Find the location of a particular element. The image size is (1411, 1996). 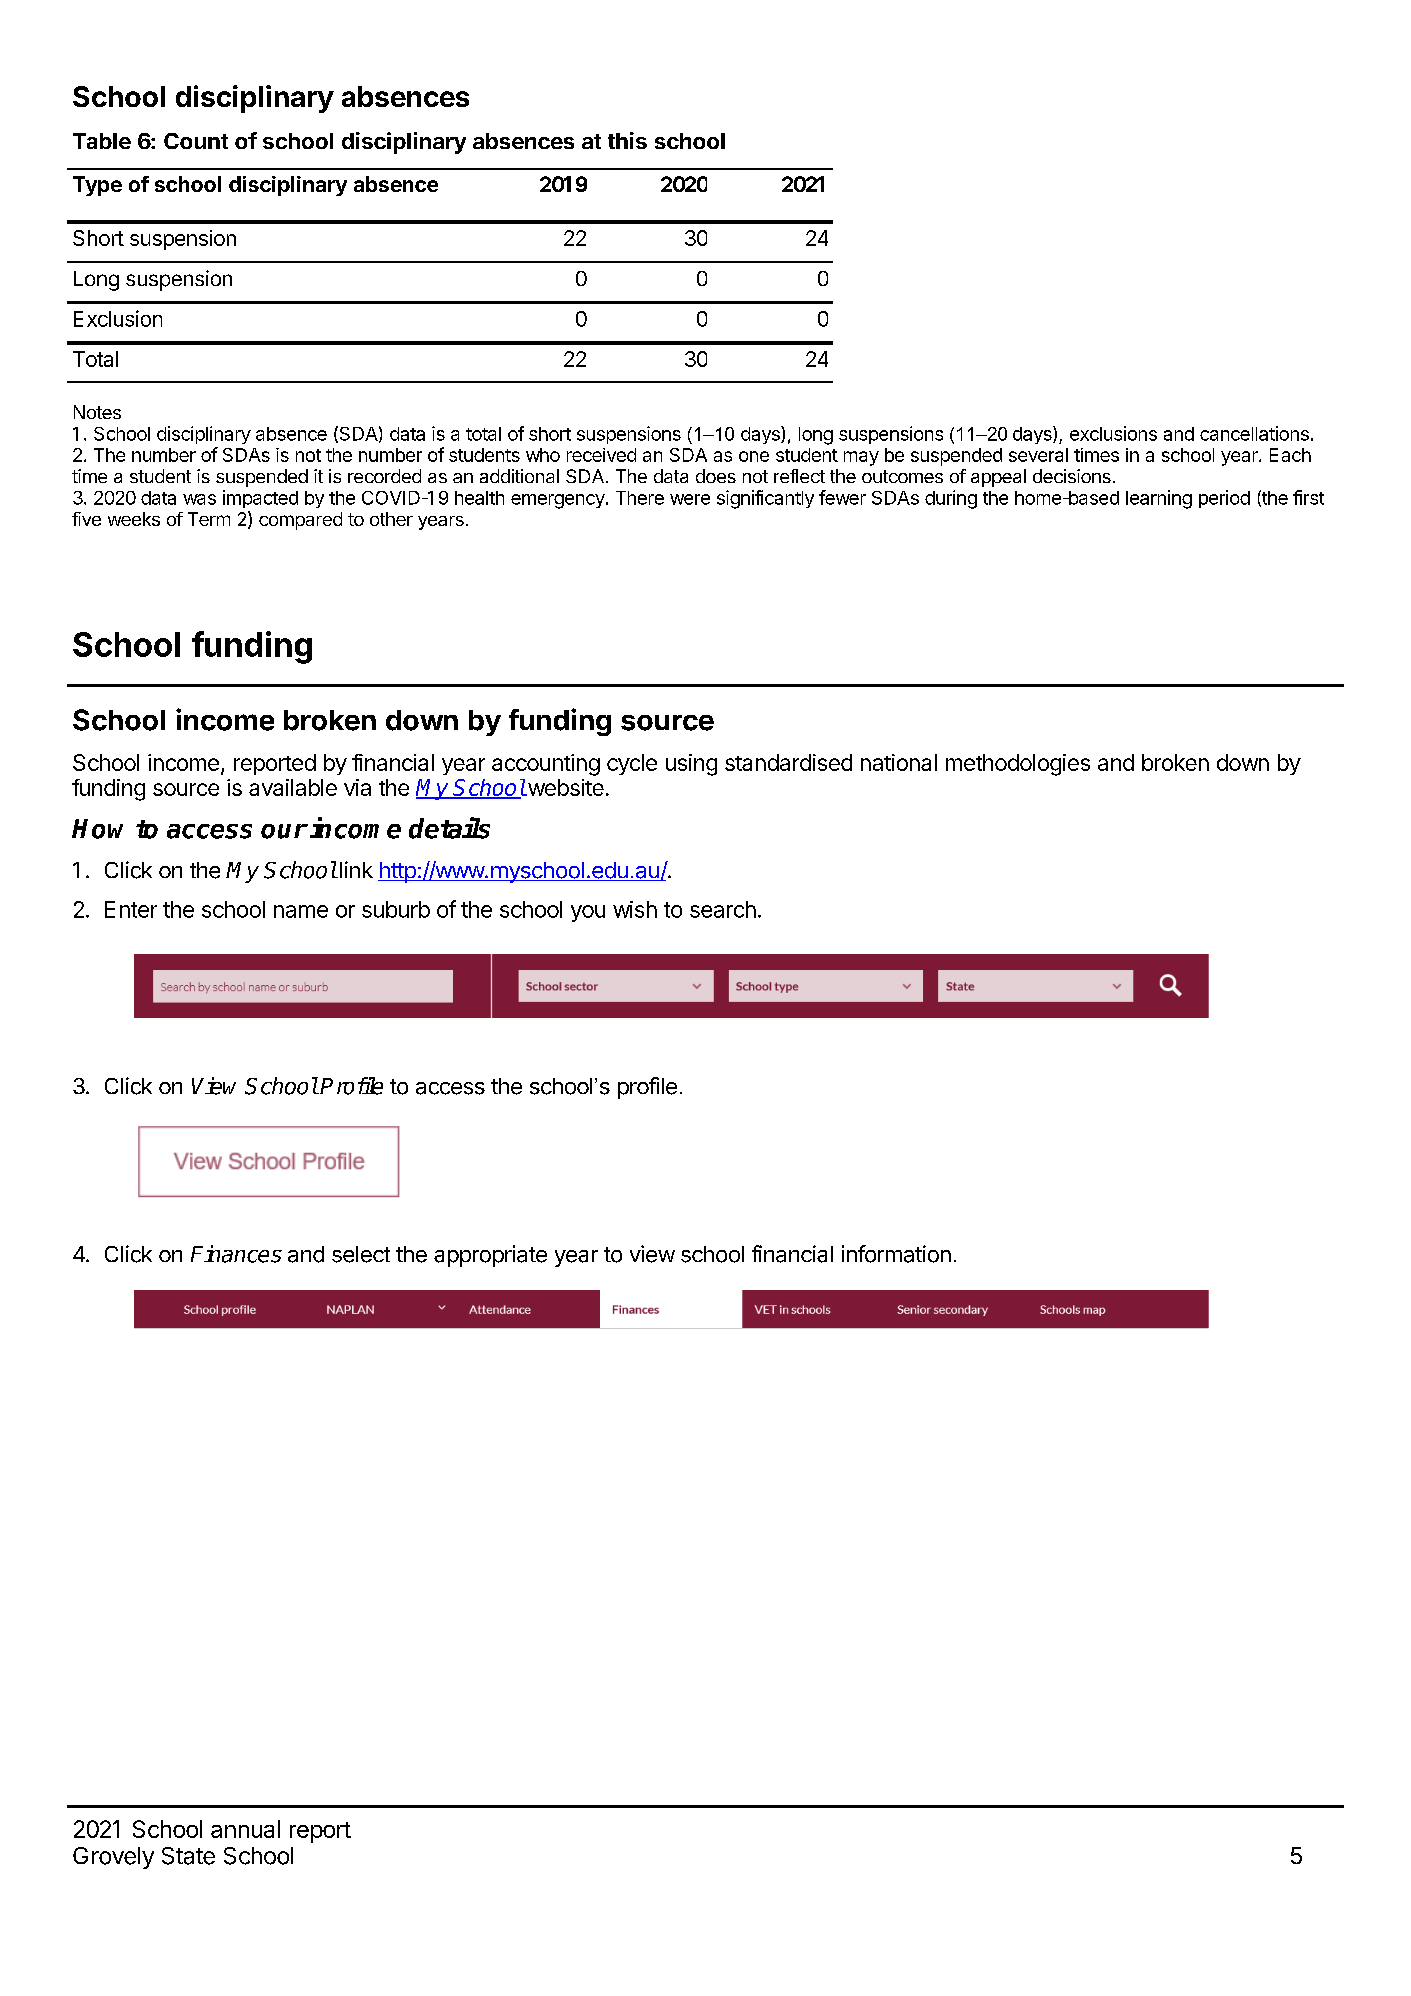

appropriate is located at coordinates (490, 1256).
